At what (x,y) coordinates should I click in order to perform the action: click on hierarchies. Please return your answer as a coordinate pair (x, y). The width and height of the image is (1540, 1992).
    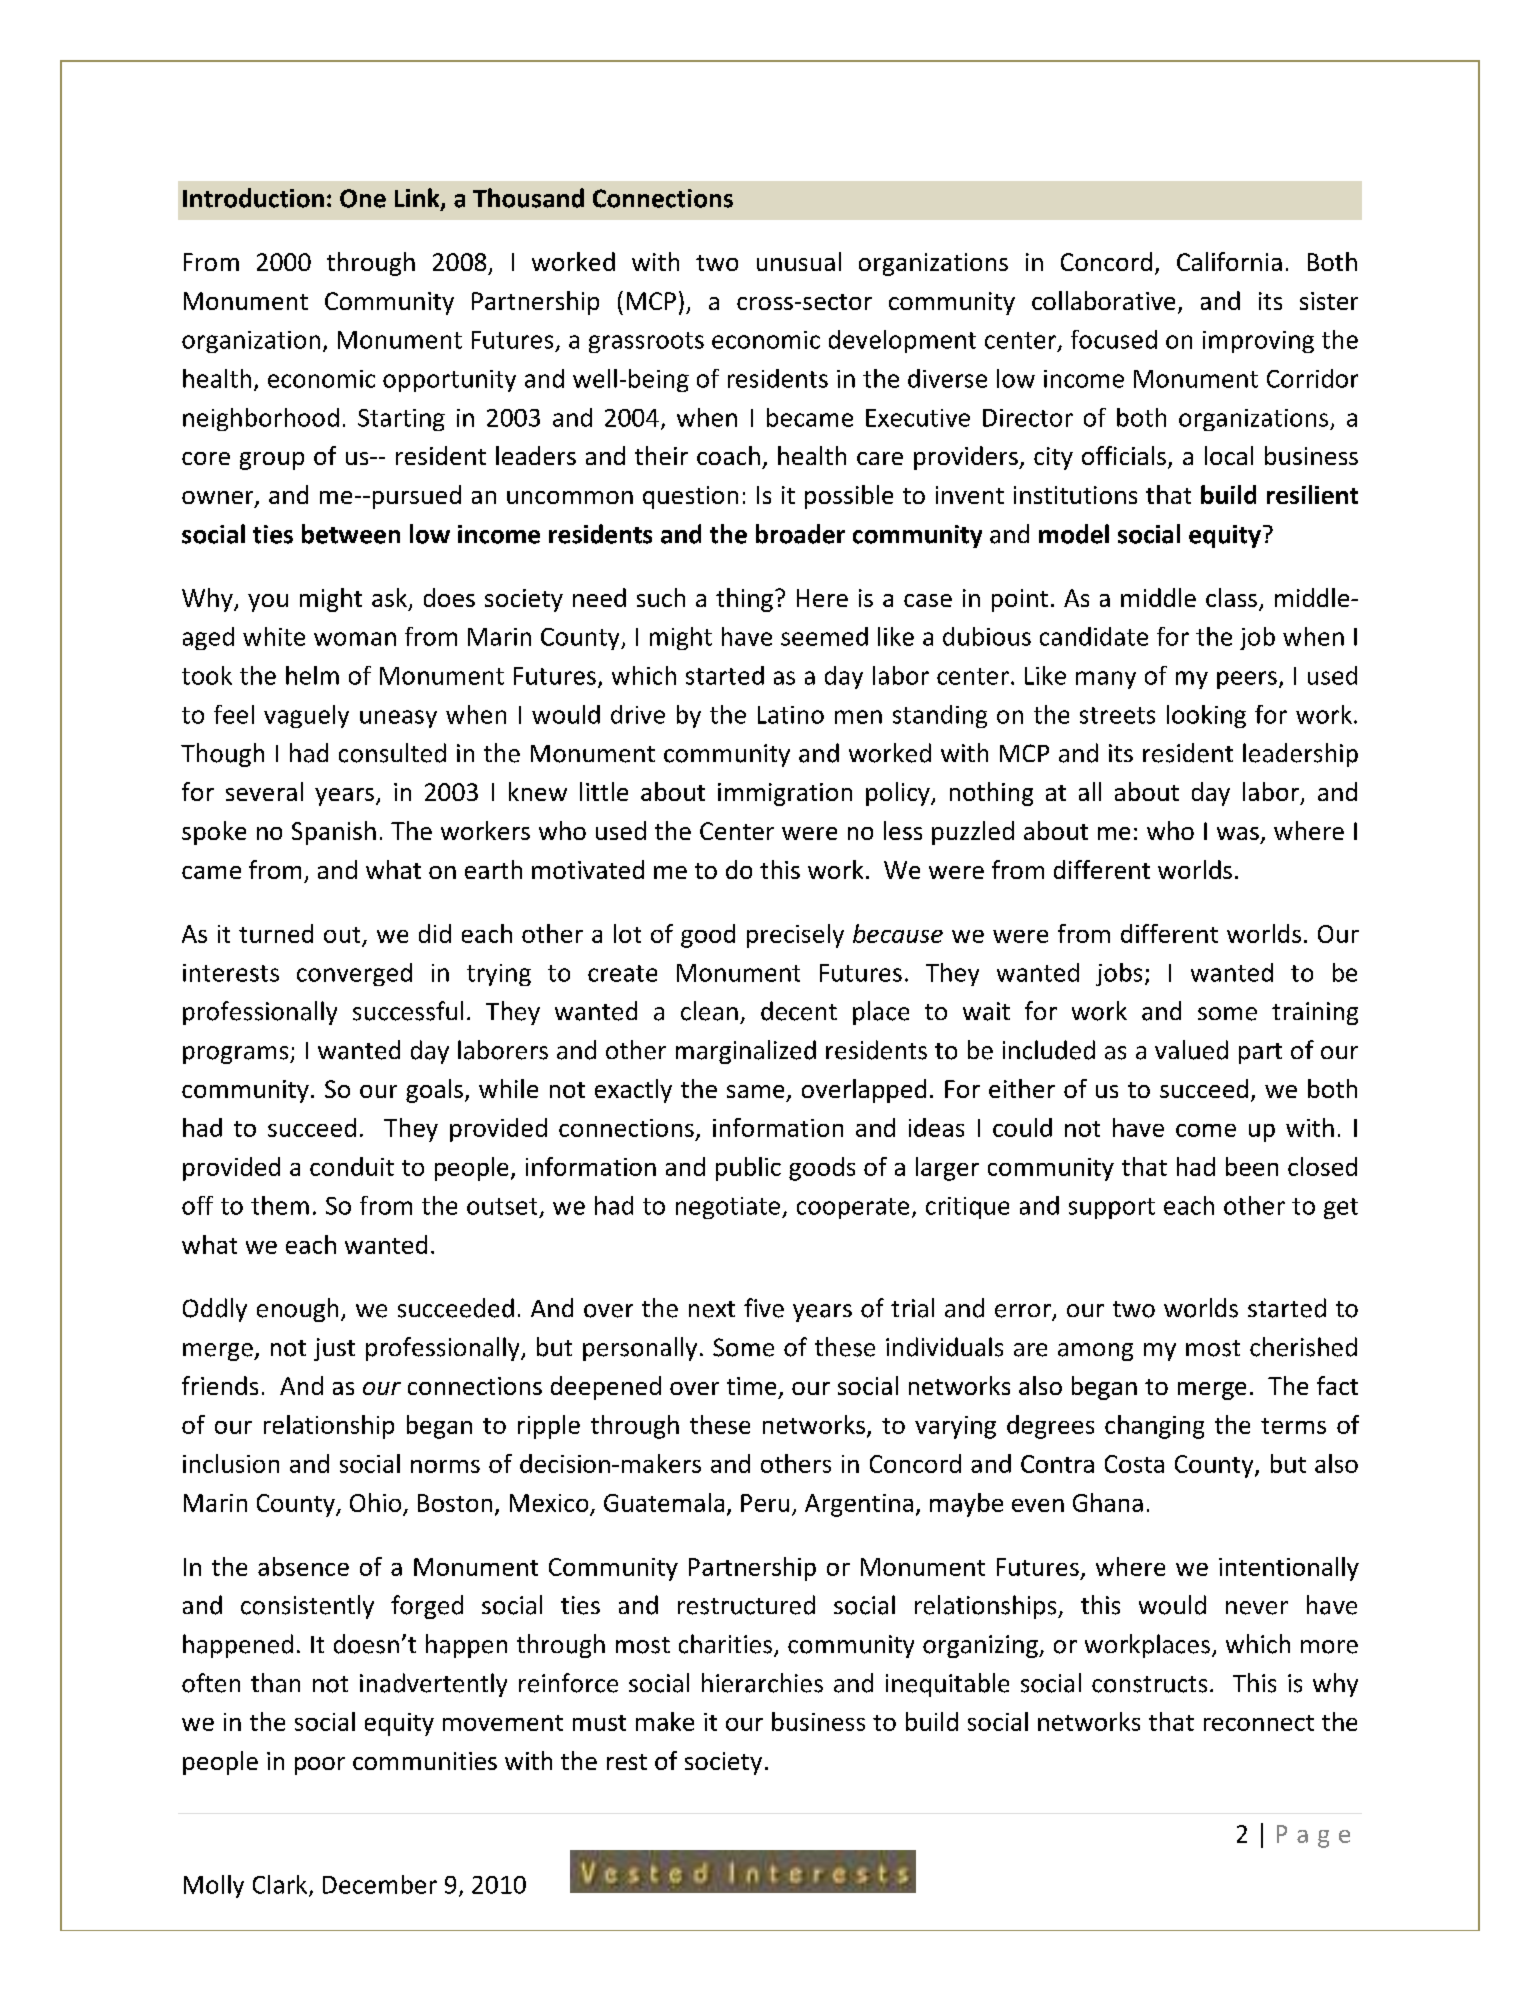
    Looking at the image, I should click on (762, 1683).
